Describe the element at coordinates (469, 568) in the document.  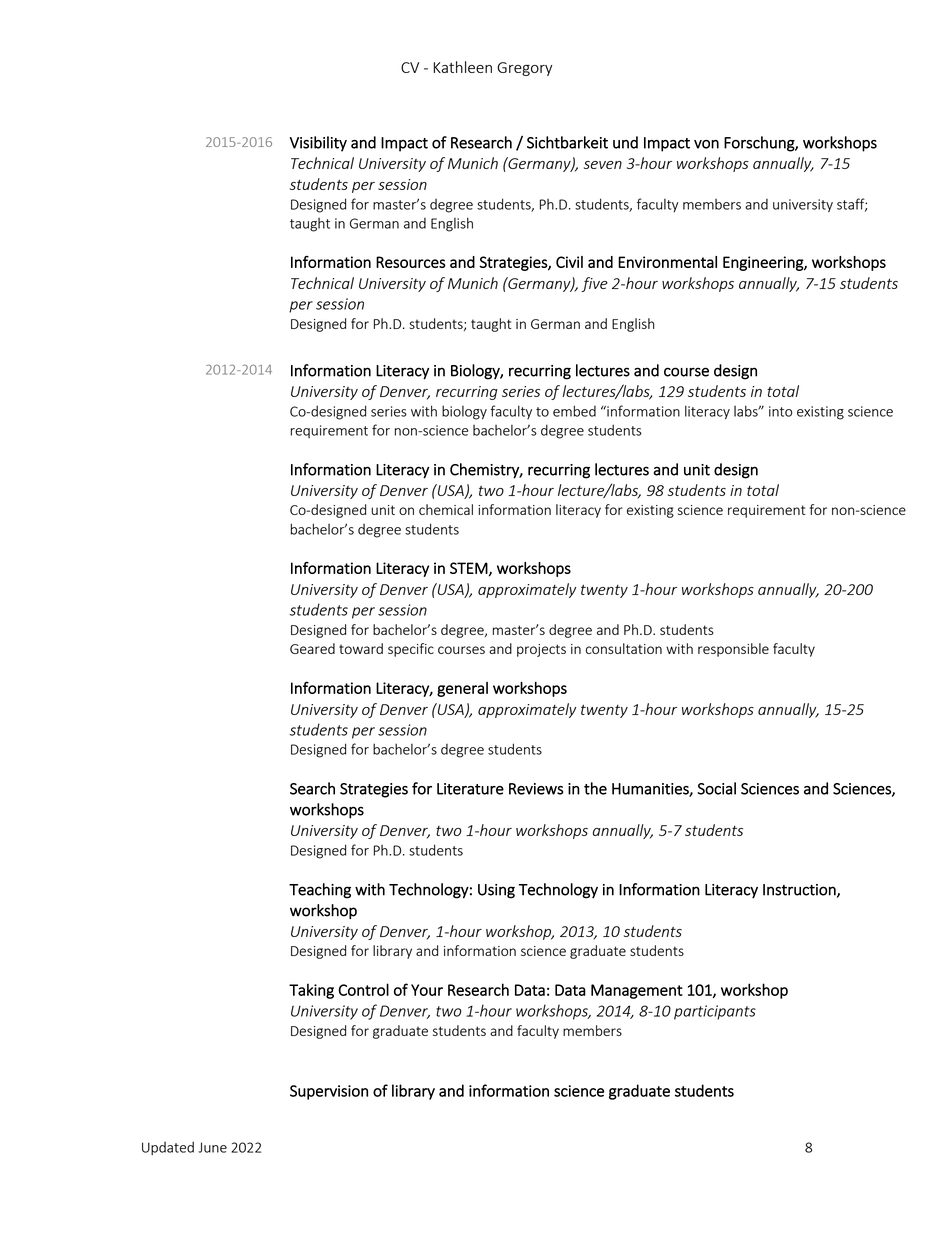
I see `STEM` at that location.
